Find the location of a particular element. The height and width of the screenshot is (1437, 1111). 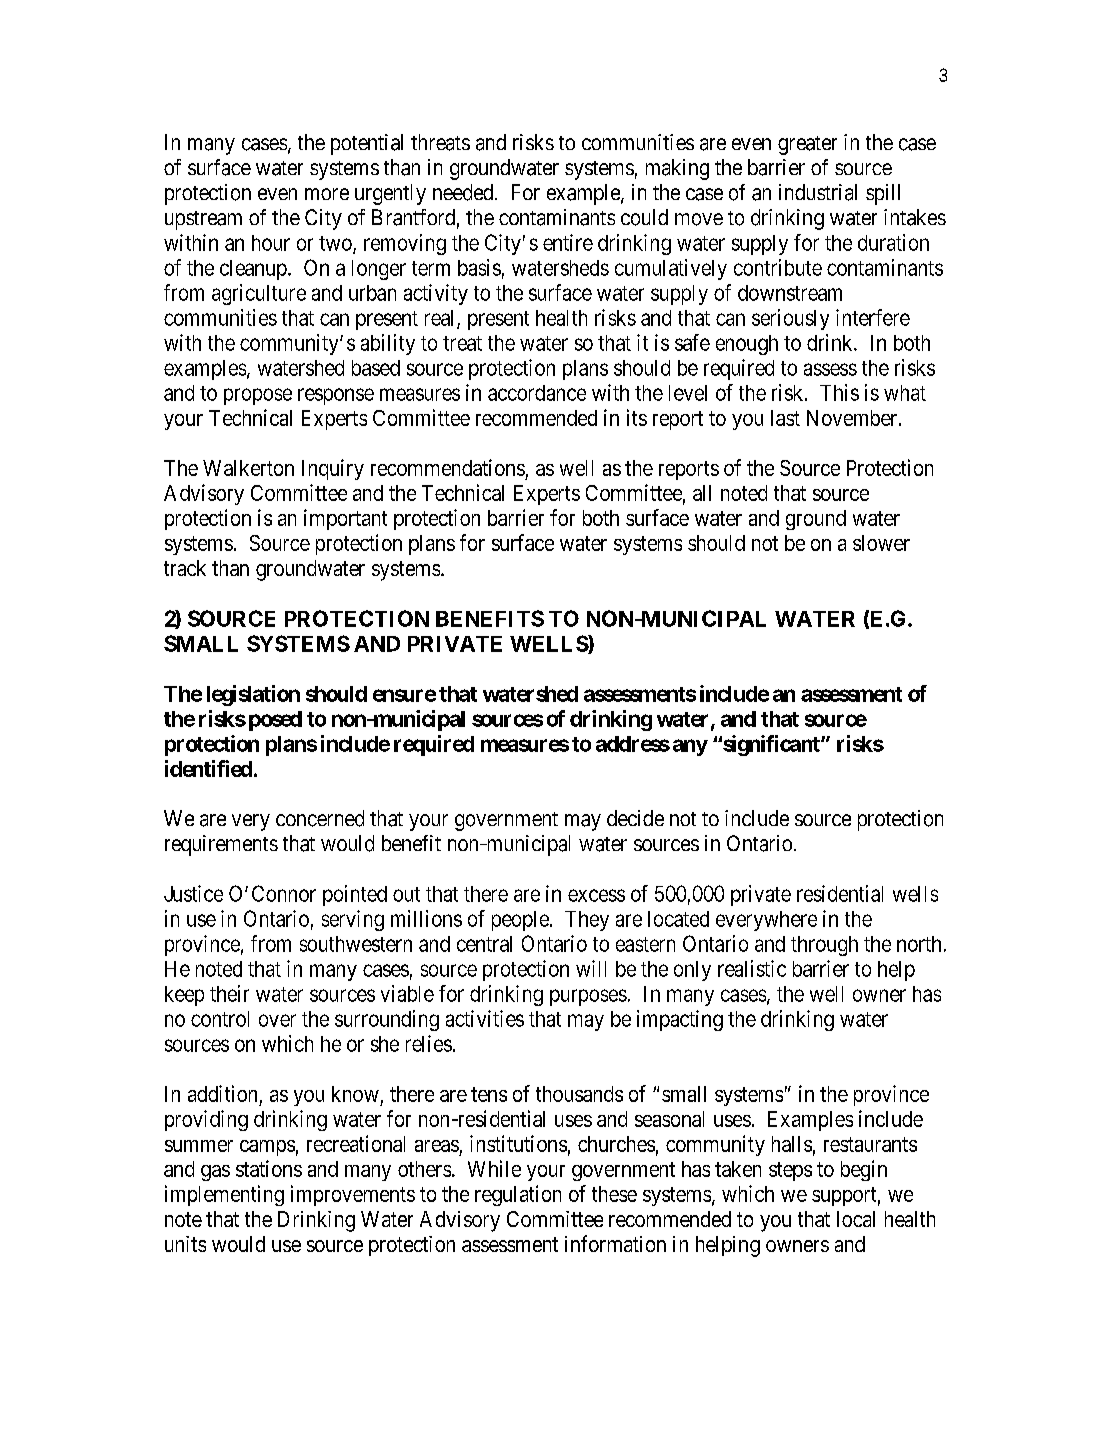

decide is located at coordinates (635, 818).
